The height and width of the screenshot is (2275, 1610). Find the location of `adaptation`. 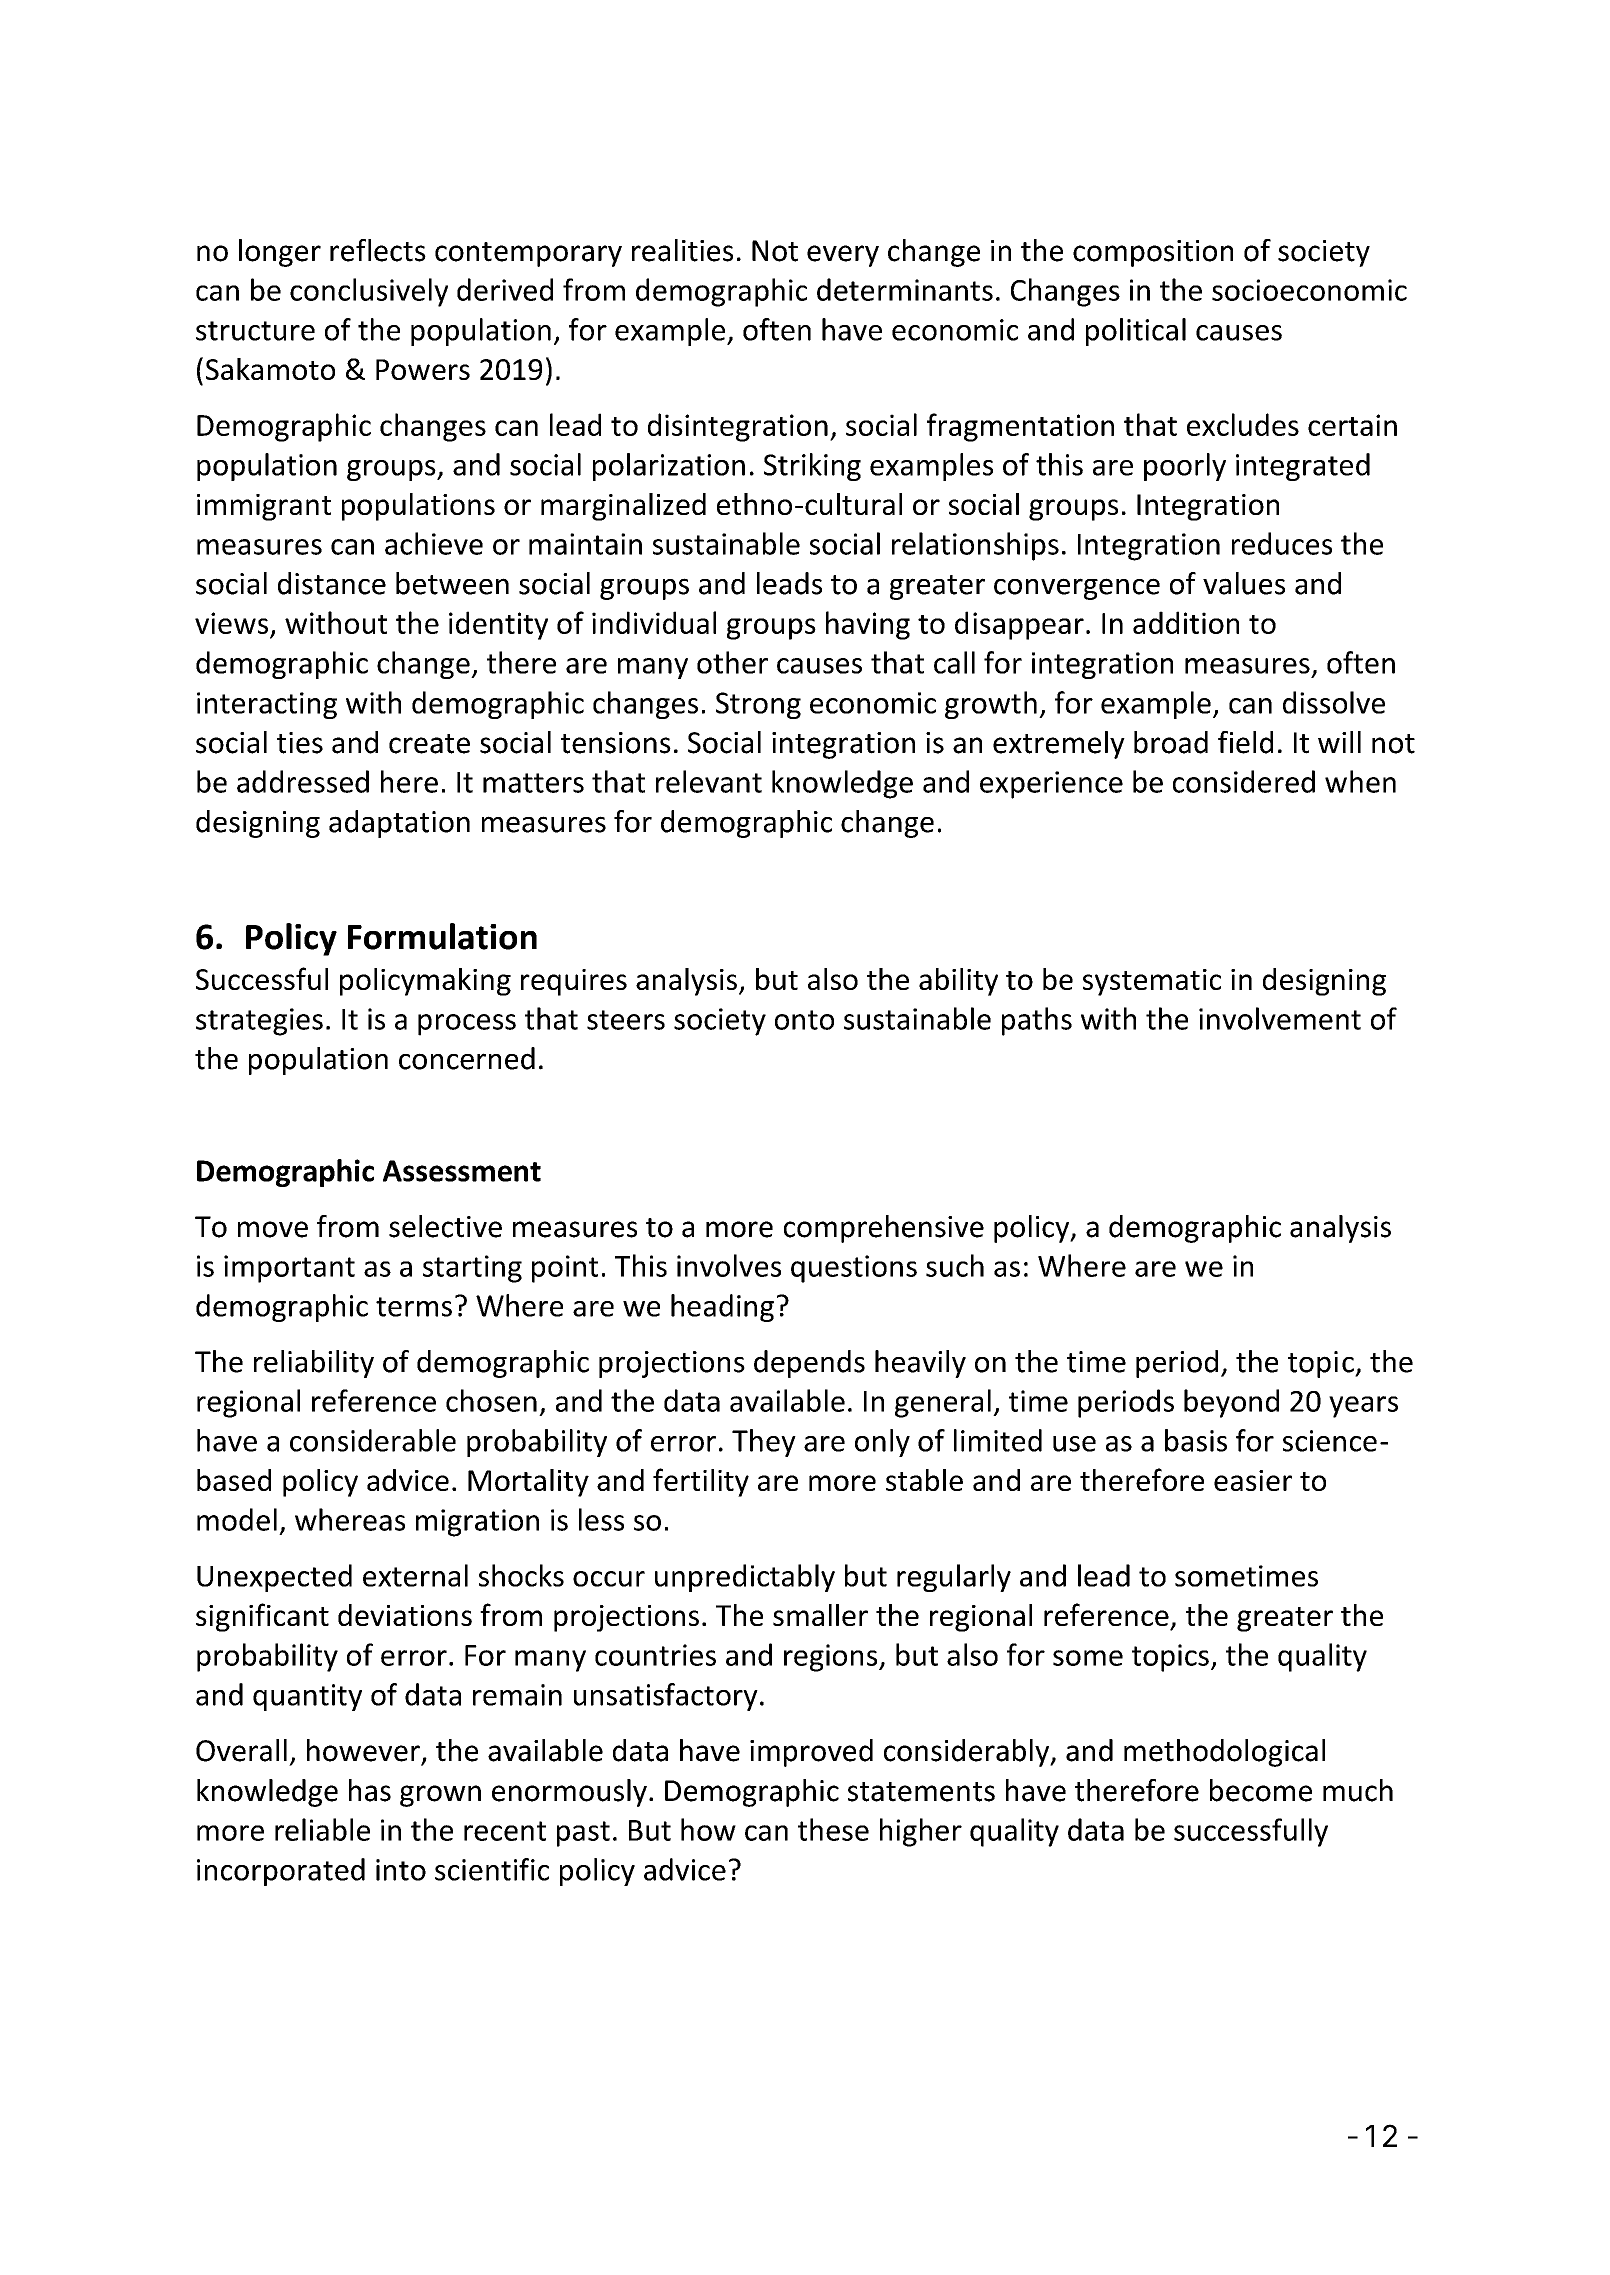

adaptation is located at coordinates (399, 824).
